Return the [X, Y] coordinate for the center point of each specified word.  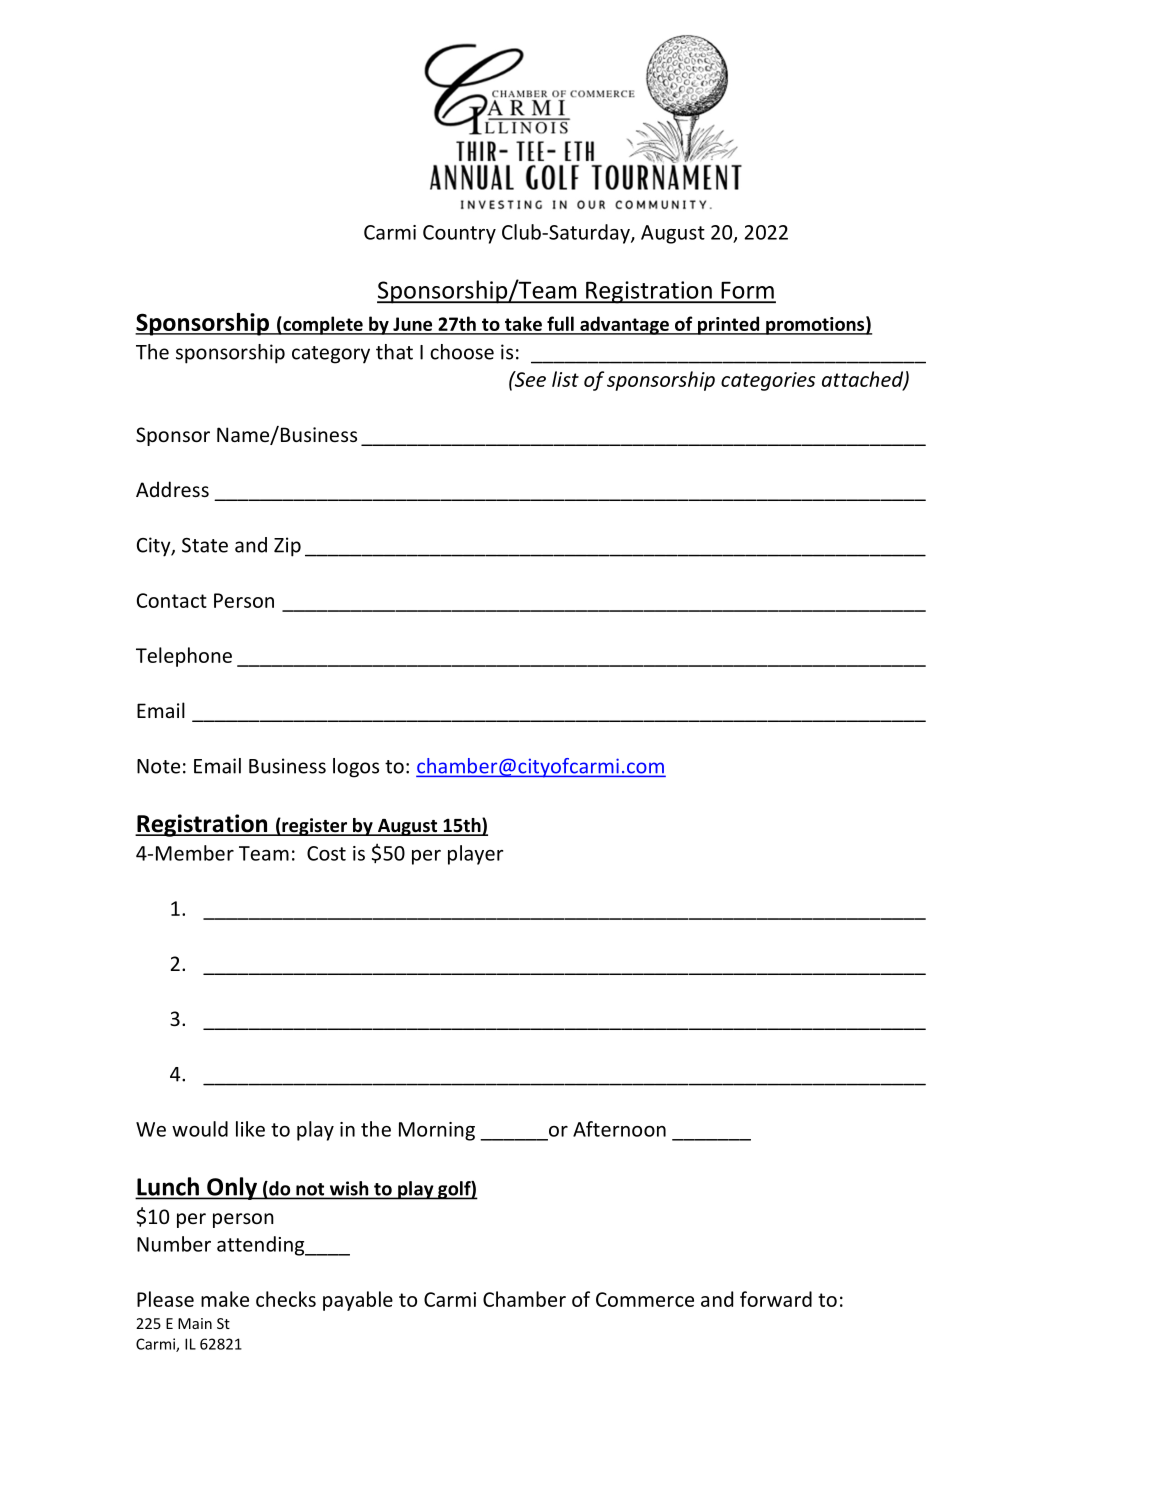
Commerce [645, 1299]
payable [358, 1301]
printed [728, 325]
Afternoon [619, 1129]
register [315, 827]
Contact [172, 600]
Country [459, 234]
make [225, 1299]
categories [768, 381]
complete [323, 325]
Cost [326, 853]
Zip [287, 547]
